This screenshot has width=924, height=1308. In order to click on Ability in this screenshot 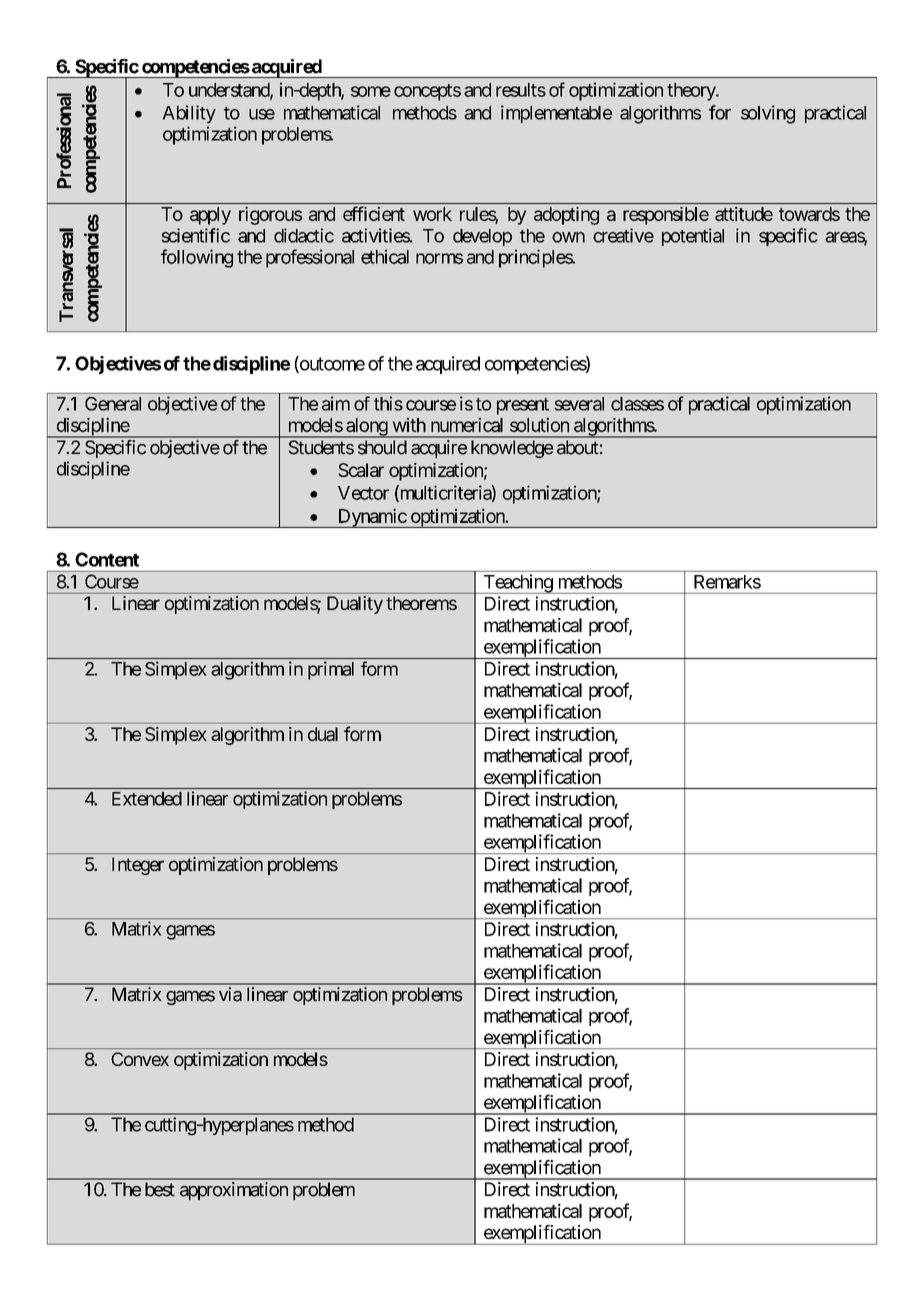, I will do `click(189, 114)`.
